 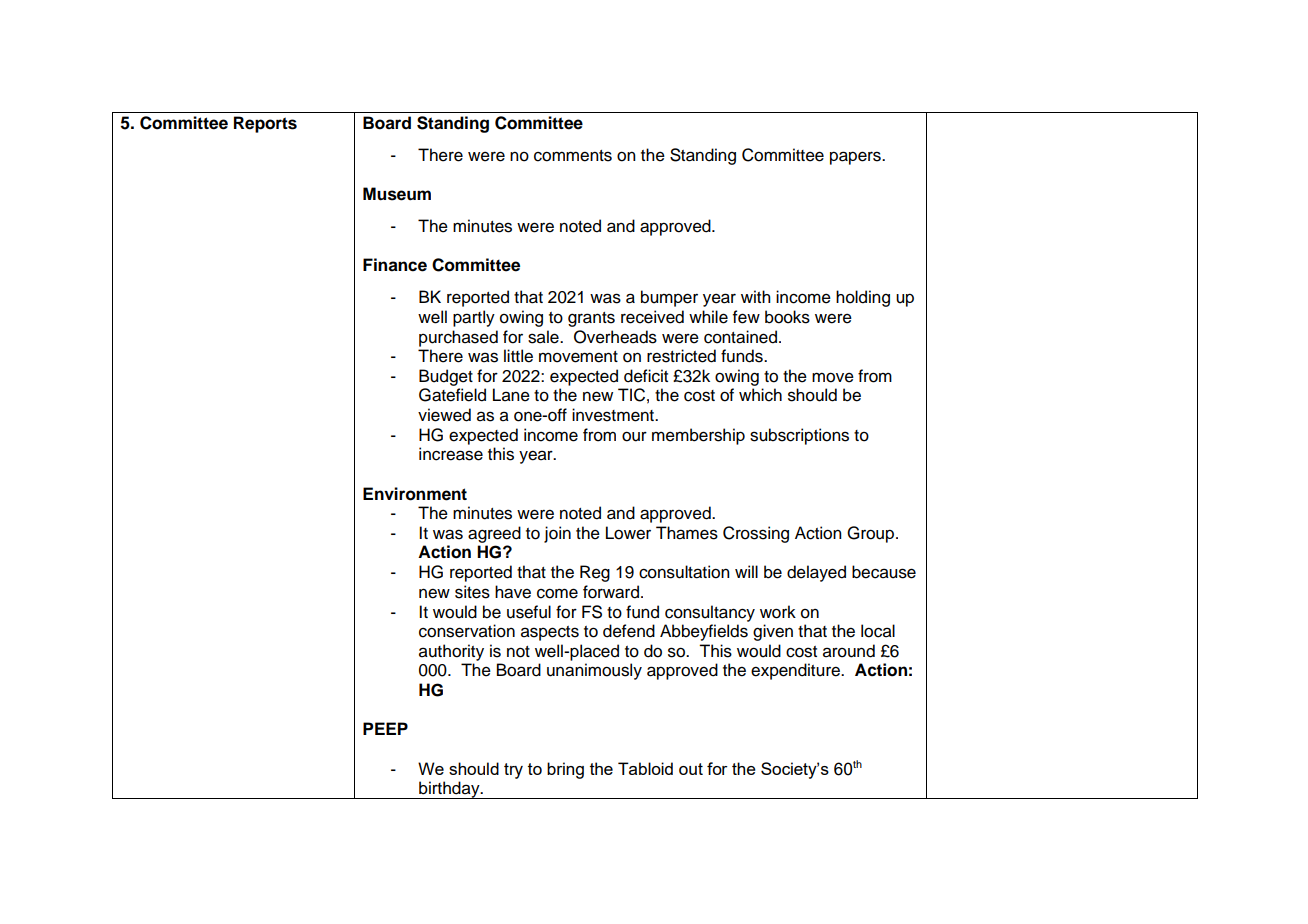 I want to click on our, so click(x=634, y=436).
